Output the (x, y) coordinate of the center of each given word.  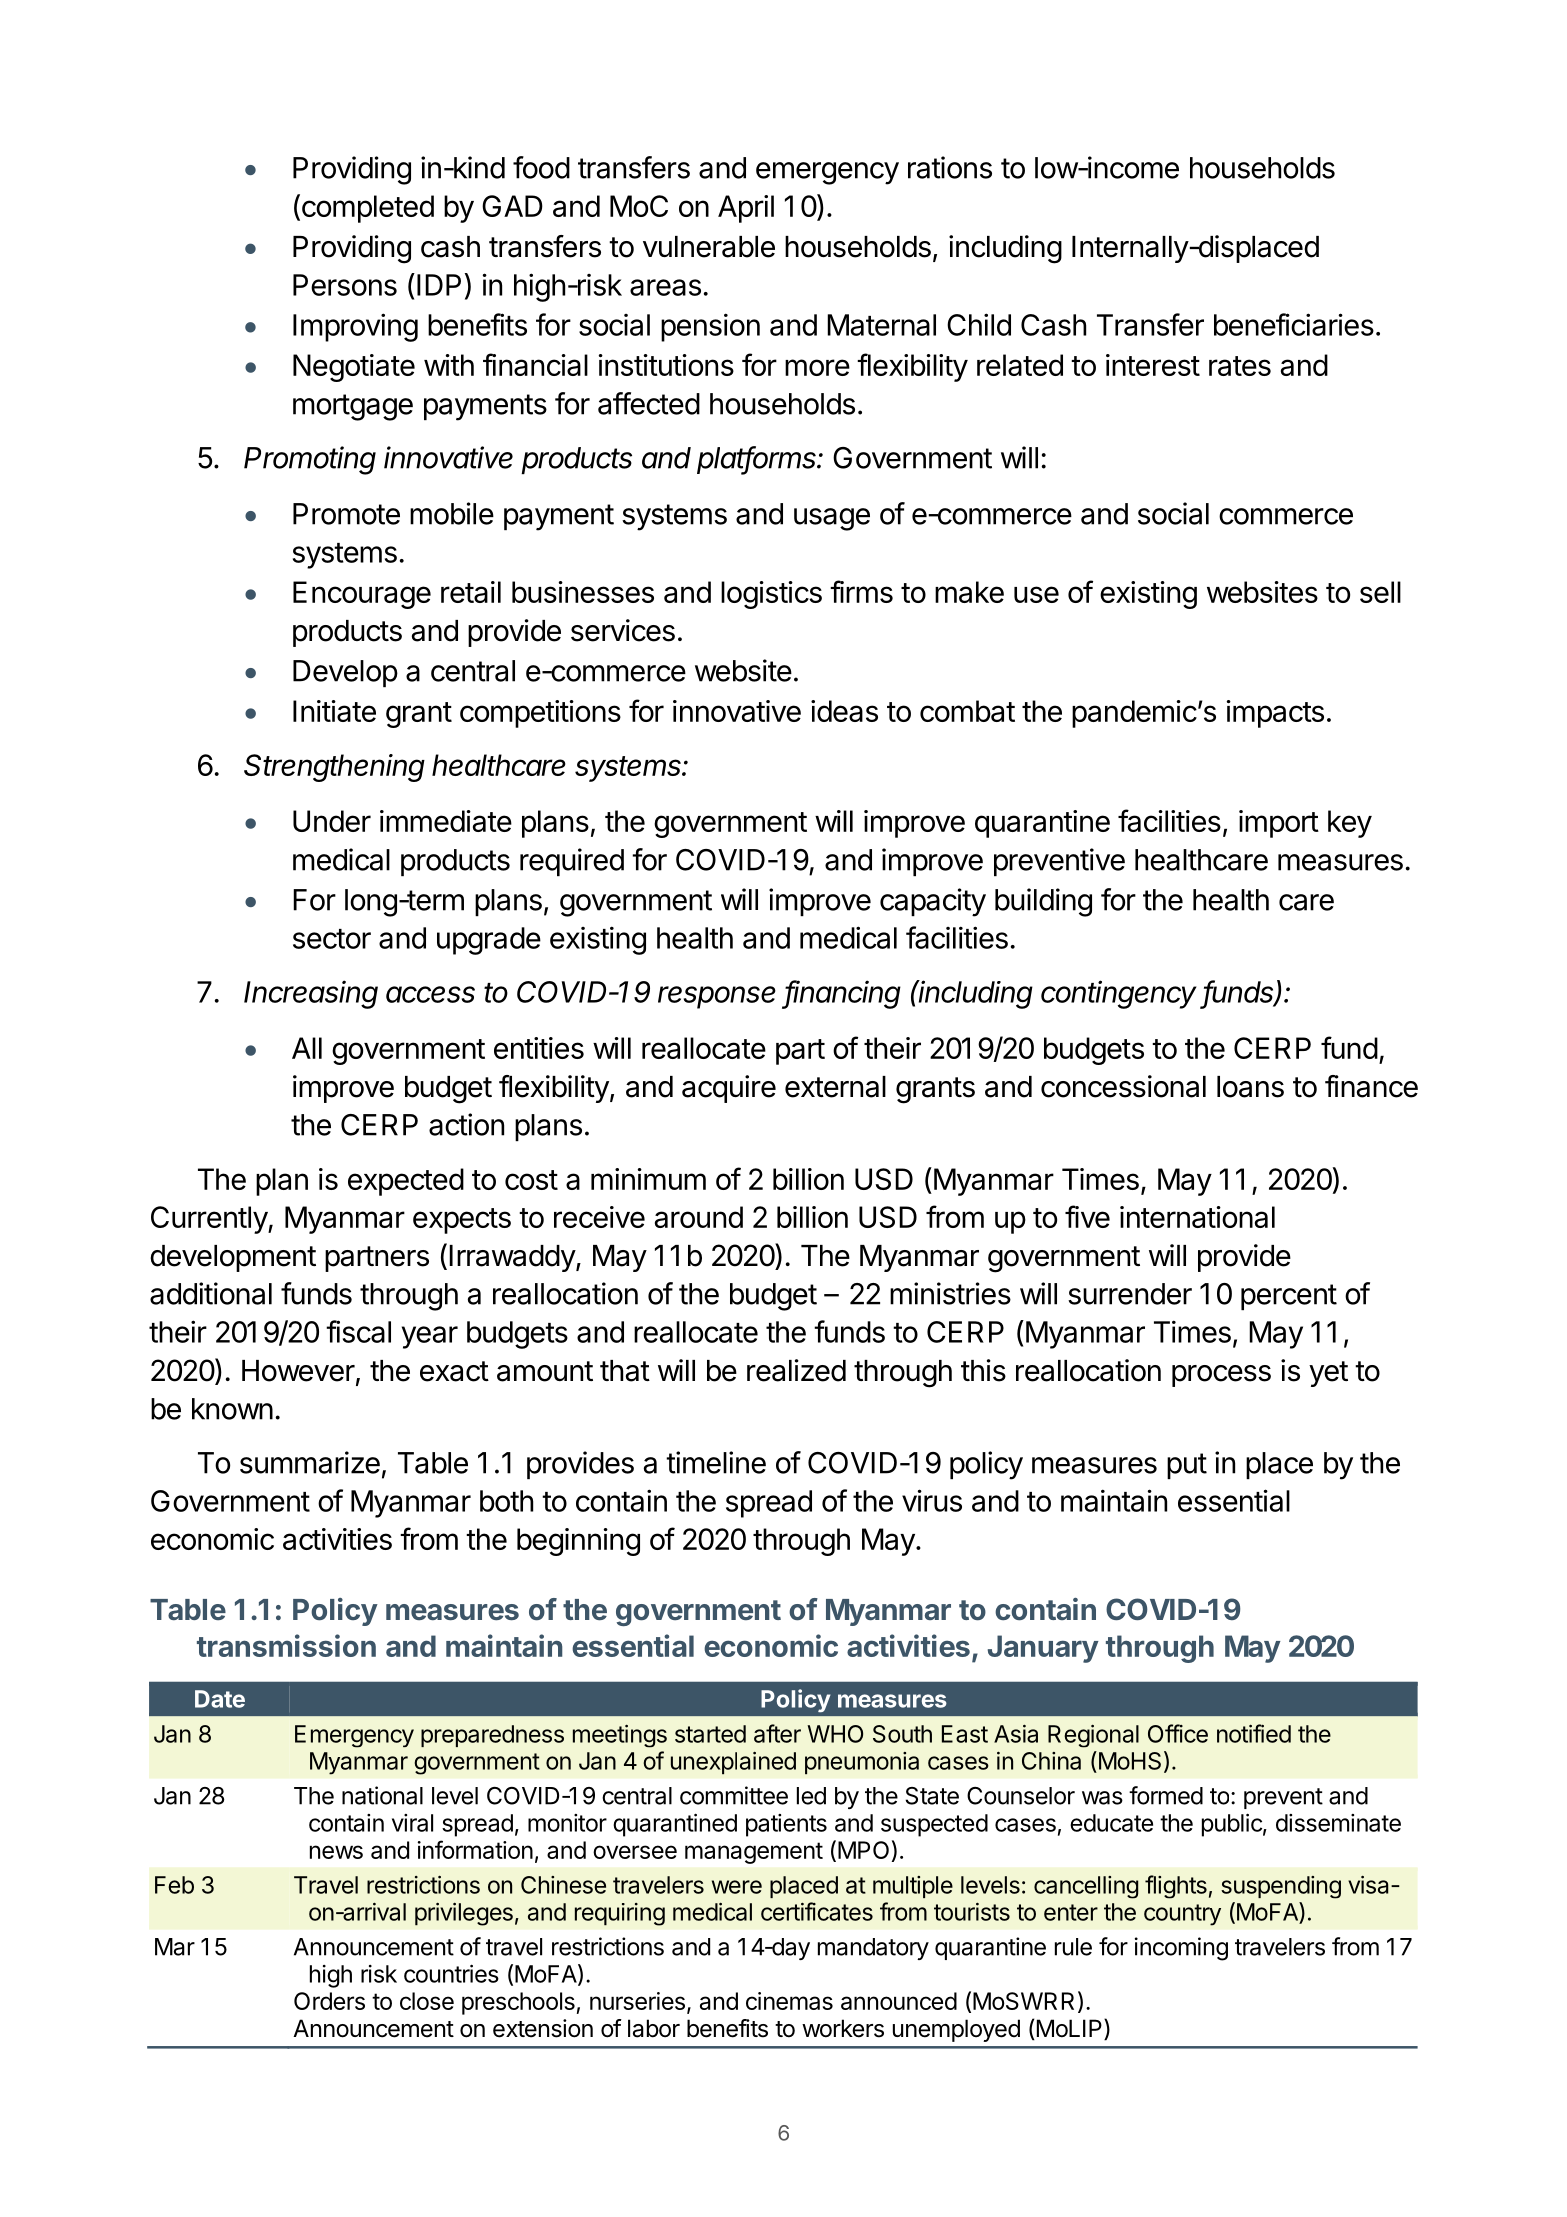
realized (796, 1370)
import (1279, 824)
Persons (345, 285)
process (1221, 1376)
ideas (844, 711)
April (746, 209)
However (298, 1371)
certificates (817, 1911)
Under (332, 821)
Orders (329, 2001)
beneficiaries (1294, 324)
